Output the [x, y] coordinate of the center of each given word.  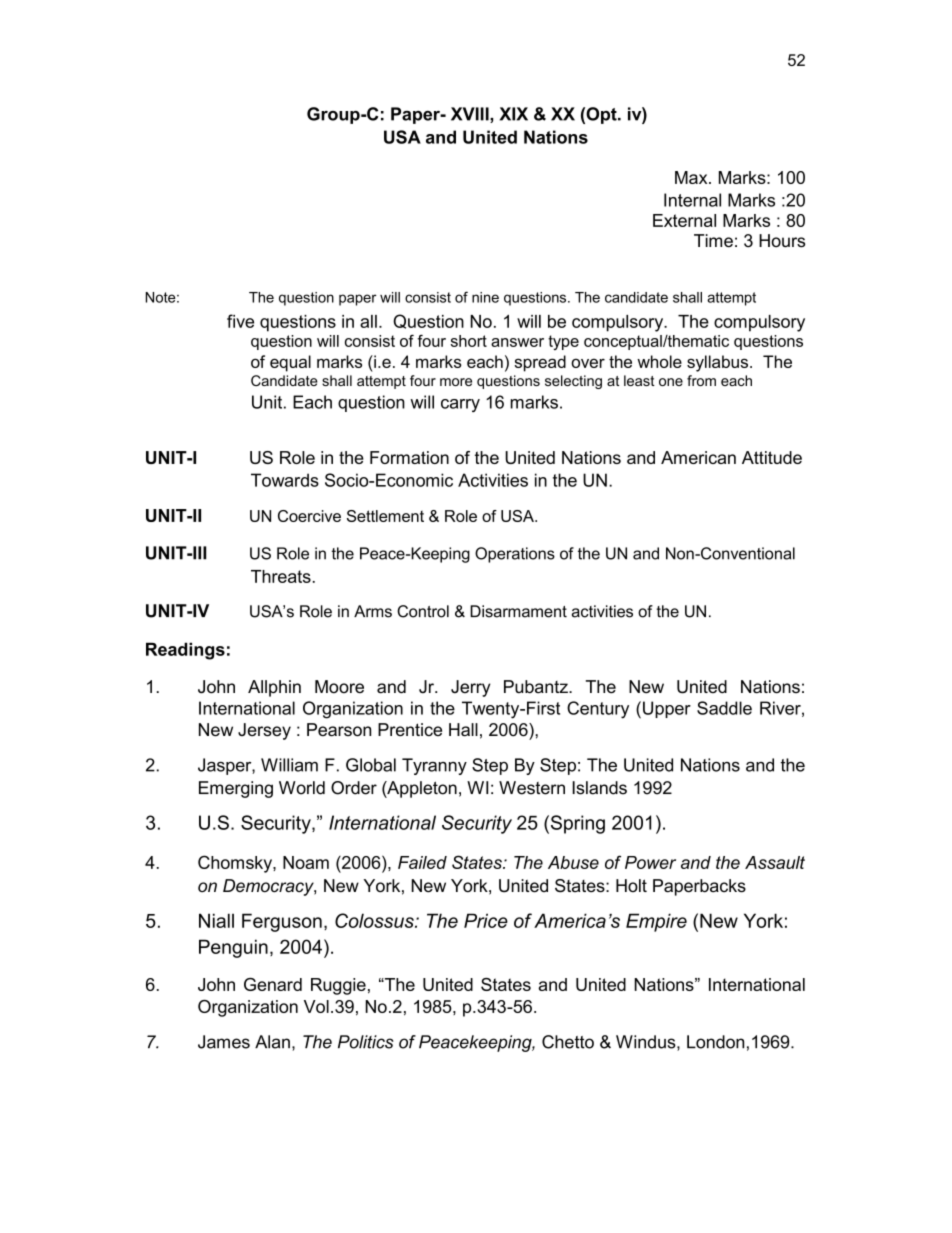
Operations [515, 555]
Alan [272, 1042]
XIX [514, 114]
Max [692, 177]
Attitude [772, 457]
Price [486, 920]
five [240, 321]
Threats [281, 576]
